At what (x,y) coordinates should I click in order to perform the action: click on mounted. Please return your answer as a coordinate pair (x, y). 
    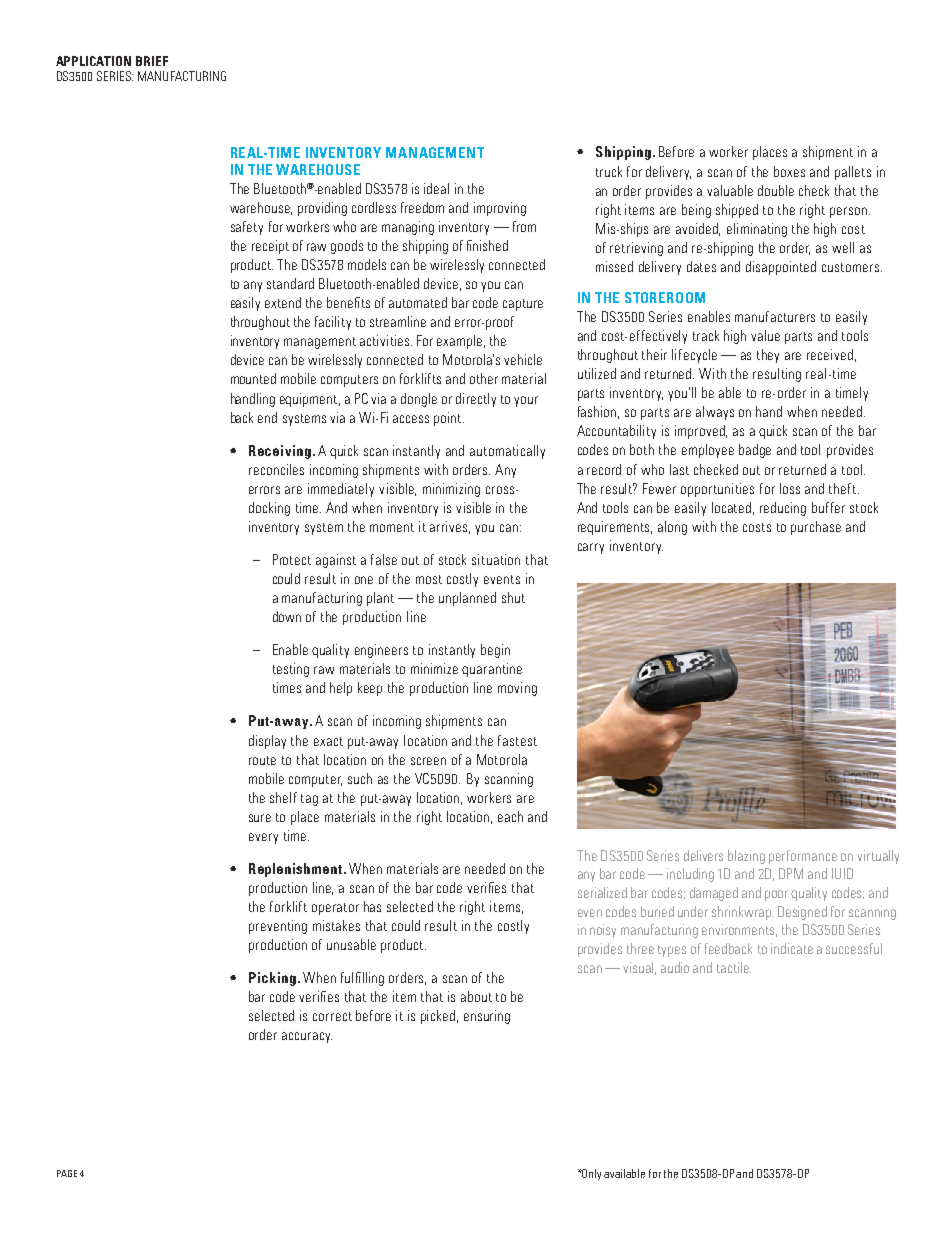
    Looking at the image, I should click on (253, 378).
